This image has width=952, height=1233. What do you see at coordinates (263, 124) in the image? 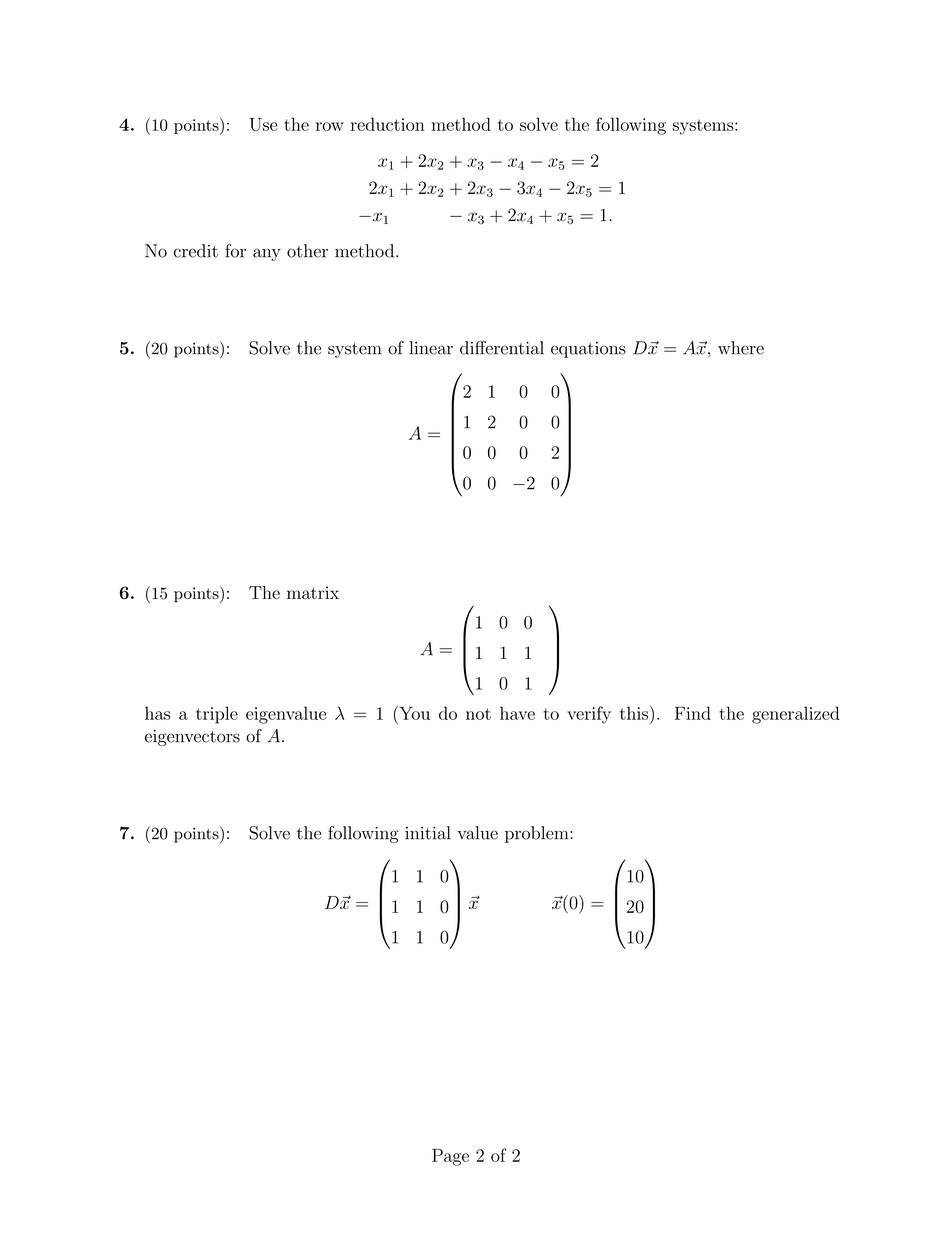
I see `Use` at bounding box center [263, 124].
